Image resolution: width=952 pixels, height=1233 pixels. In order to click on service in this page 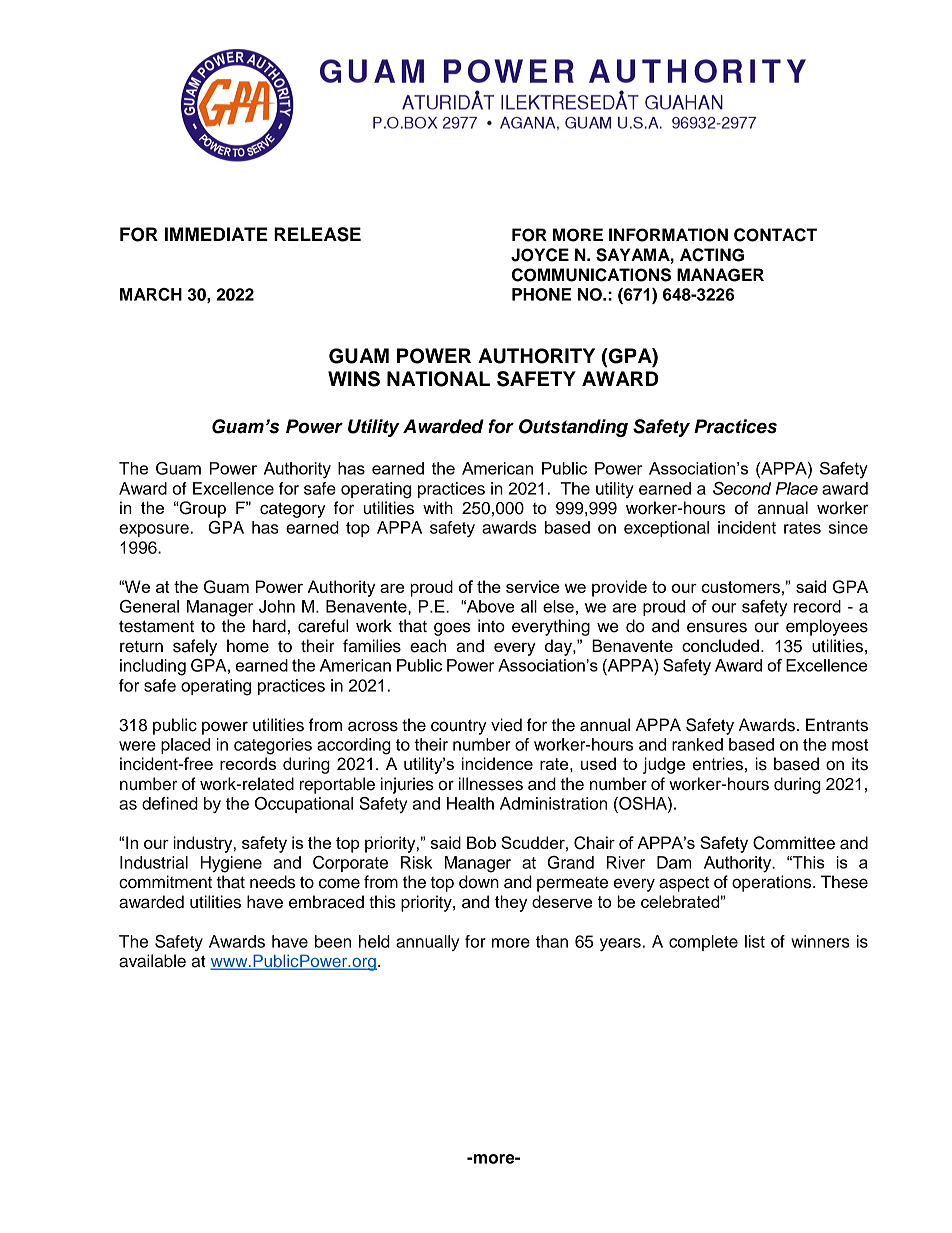, I will do `click(532, 586)`.
